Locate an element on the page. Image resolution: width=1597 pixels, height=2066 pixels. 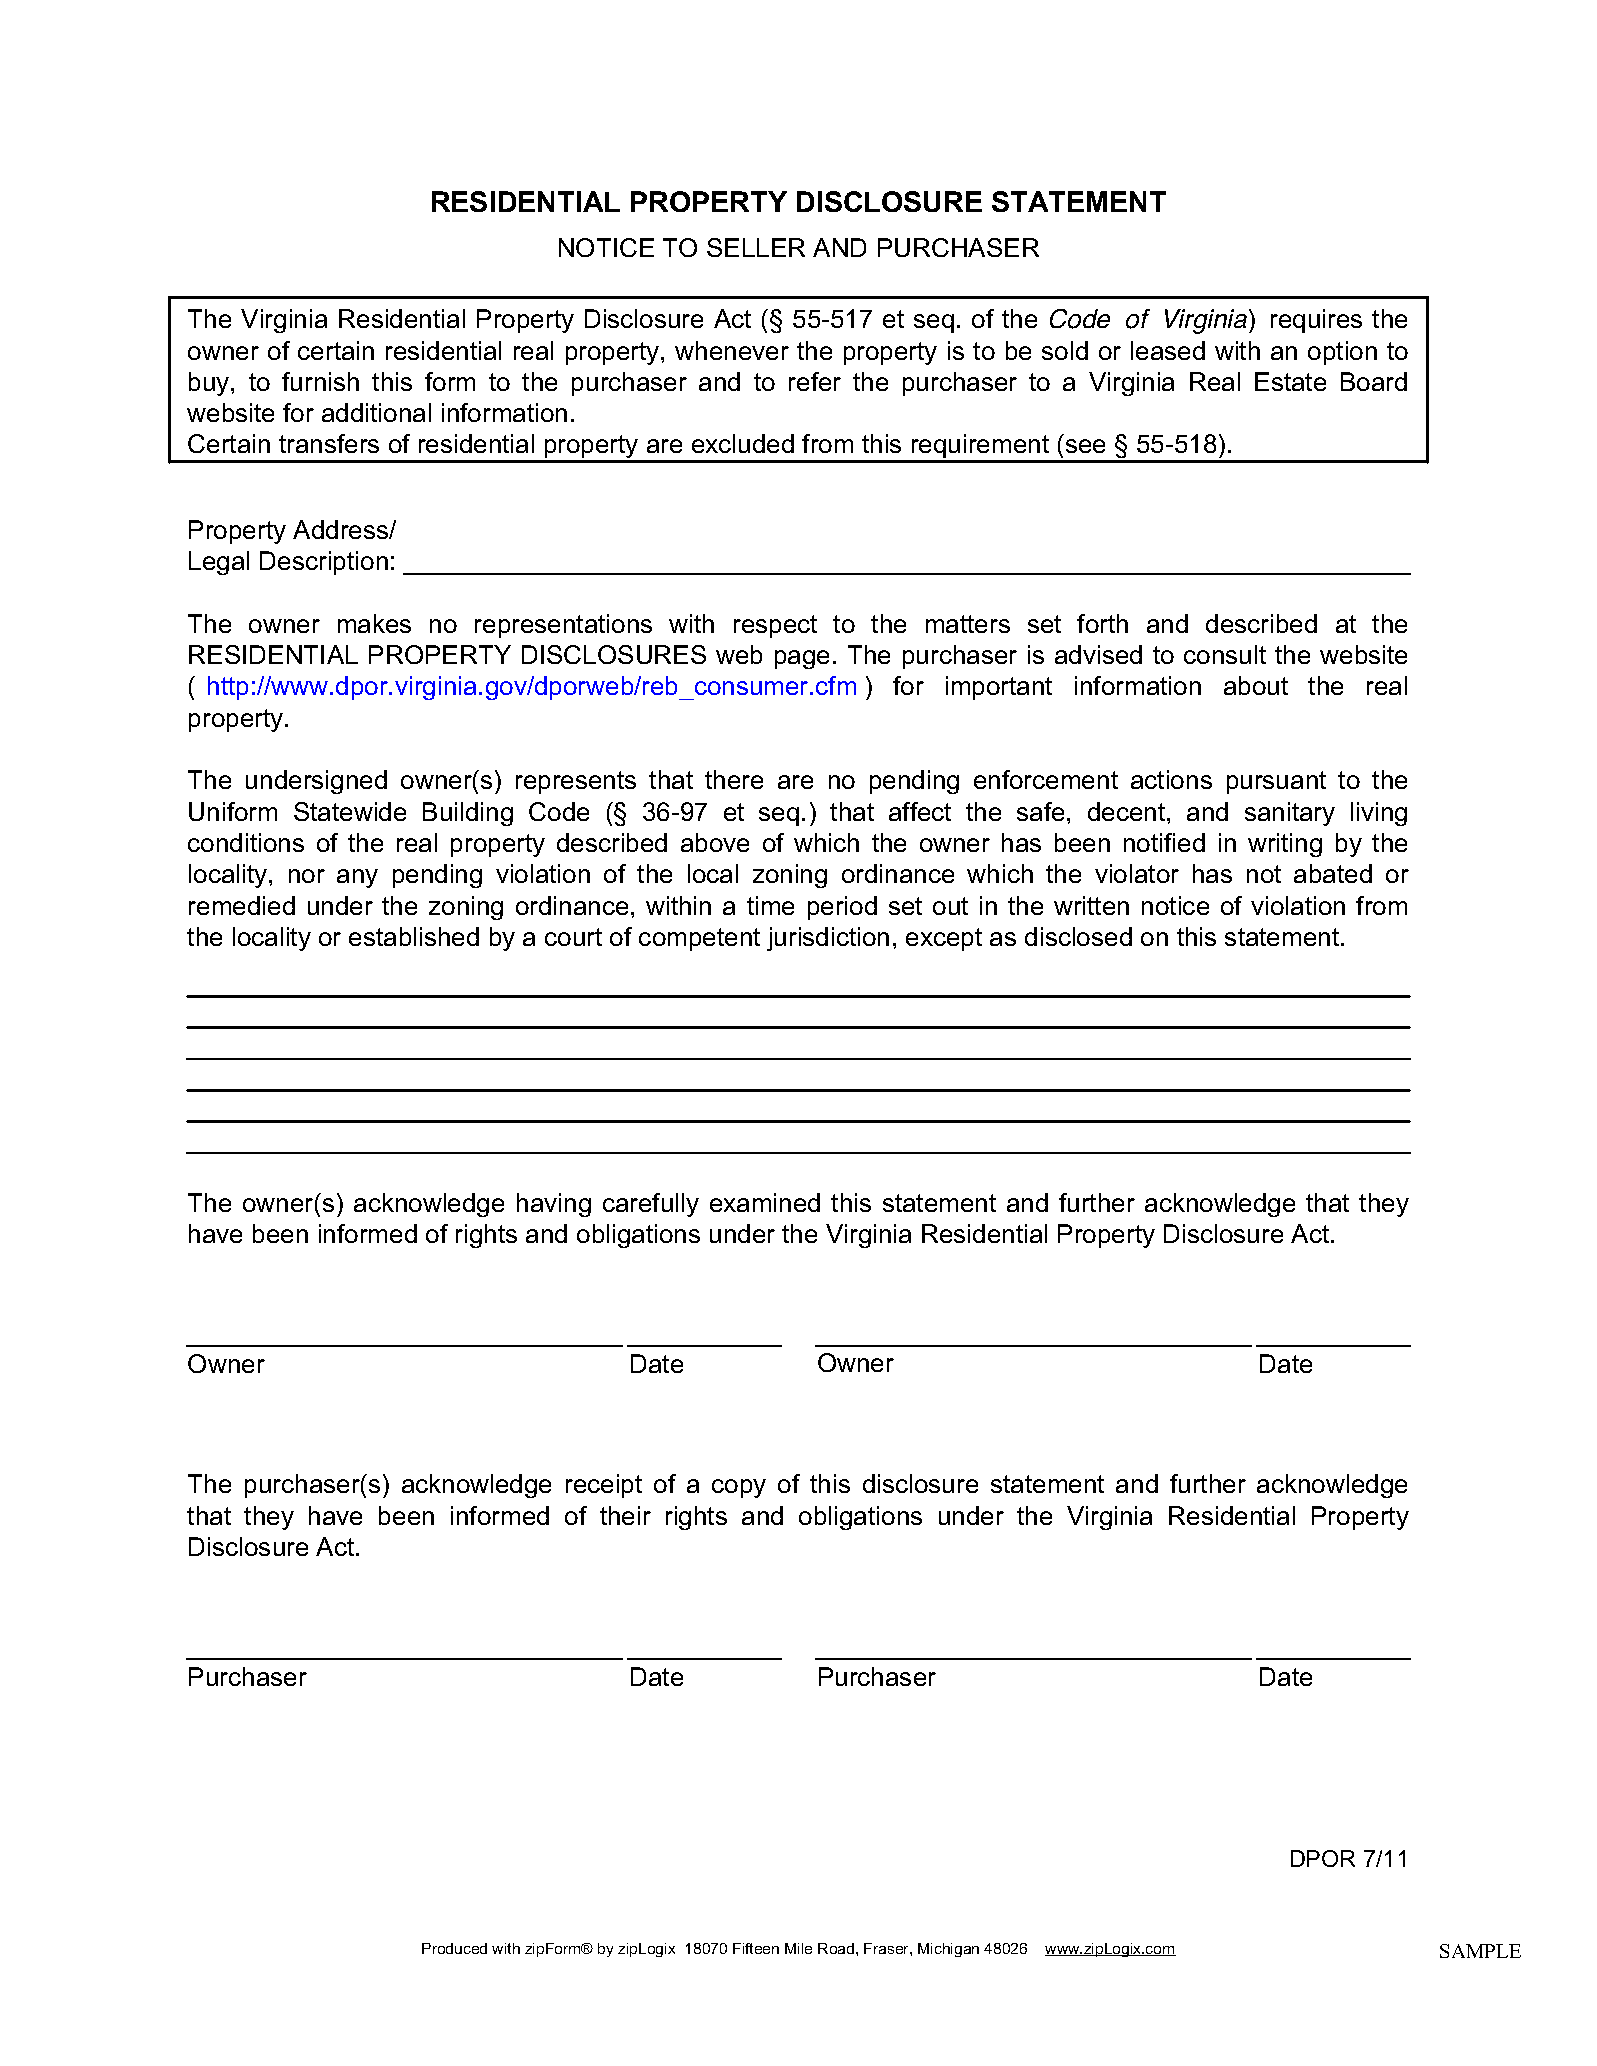
affect is located at coordinates (920, 811).
